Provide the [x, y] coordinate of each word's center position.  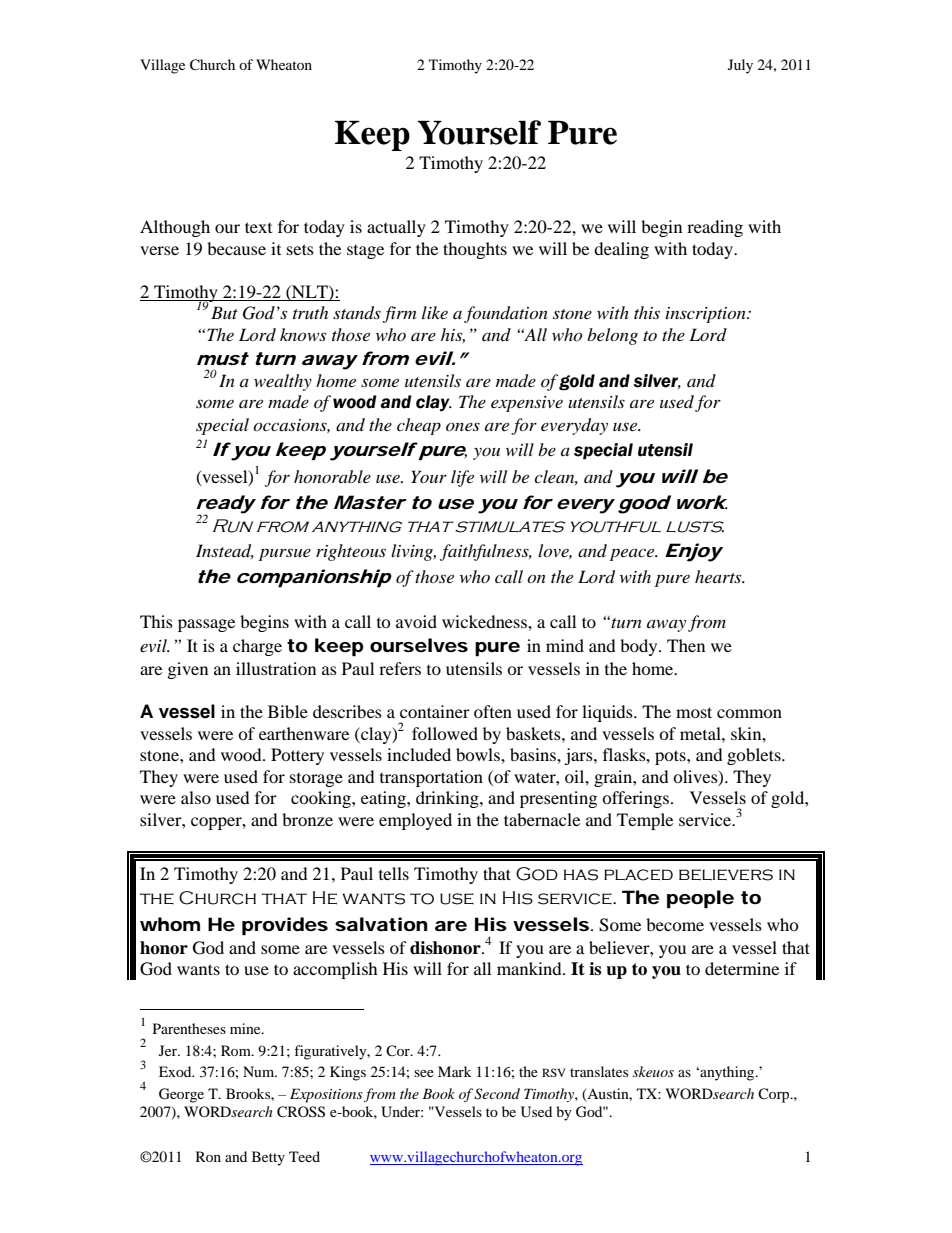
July [740, 66]
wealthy [283, 382]
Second [497, 1094]
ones [463, 426]
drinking [448, 799]
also [196, 797]
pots [671, 757]
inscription [707, 315]
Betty [268, 1158]
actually [396, 228]
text [258, 227]
